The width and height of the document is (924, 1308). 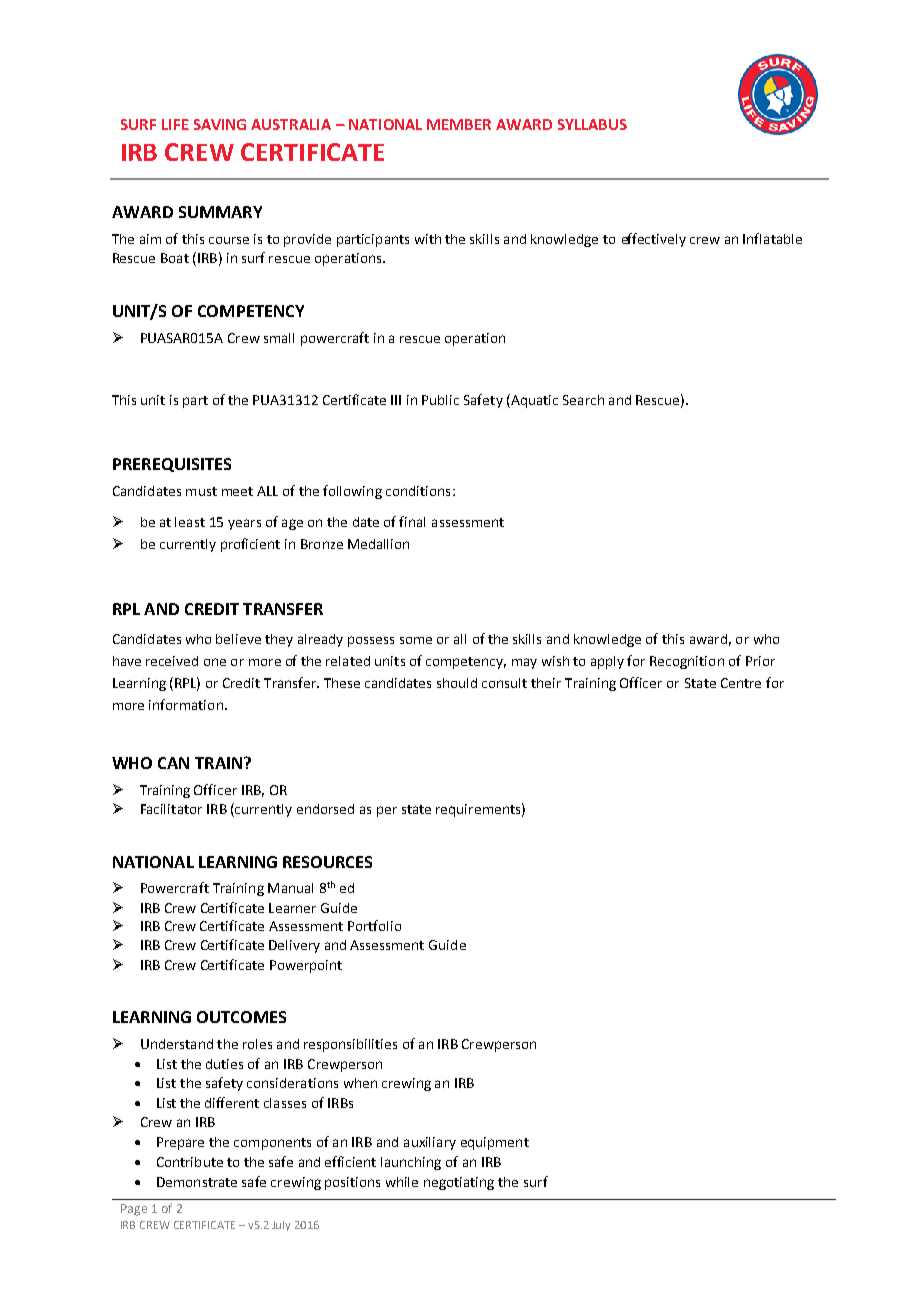 What do you see at coordinates (172, 661) in the document?
I see `received` at bounding box center [172, 661].
